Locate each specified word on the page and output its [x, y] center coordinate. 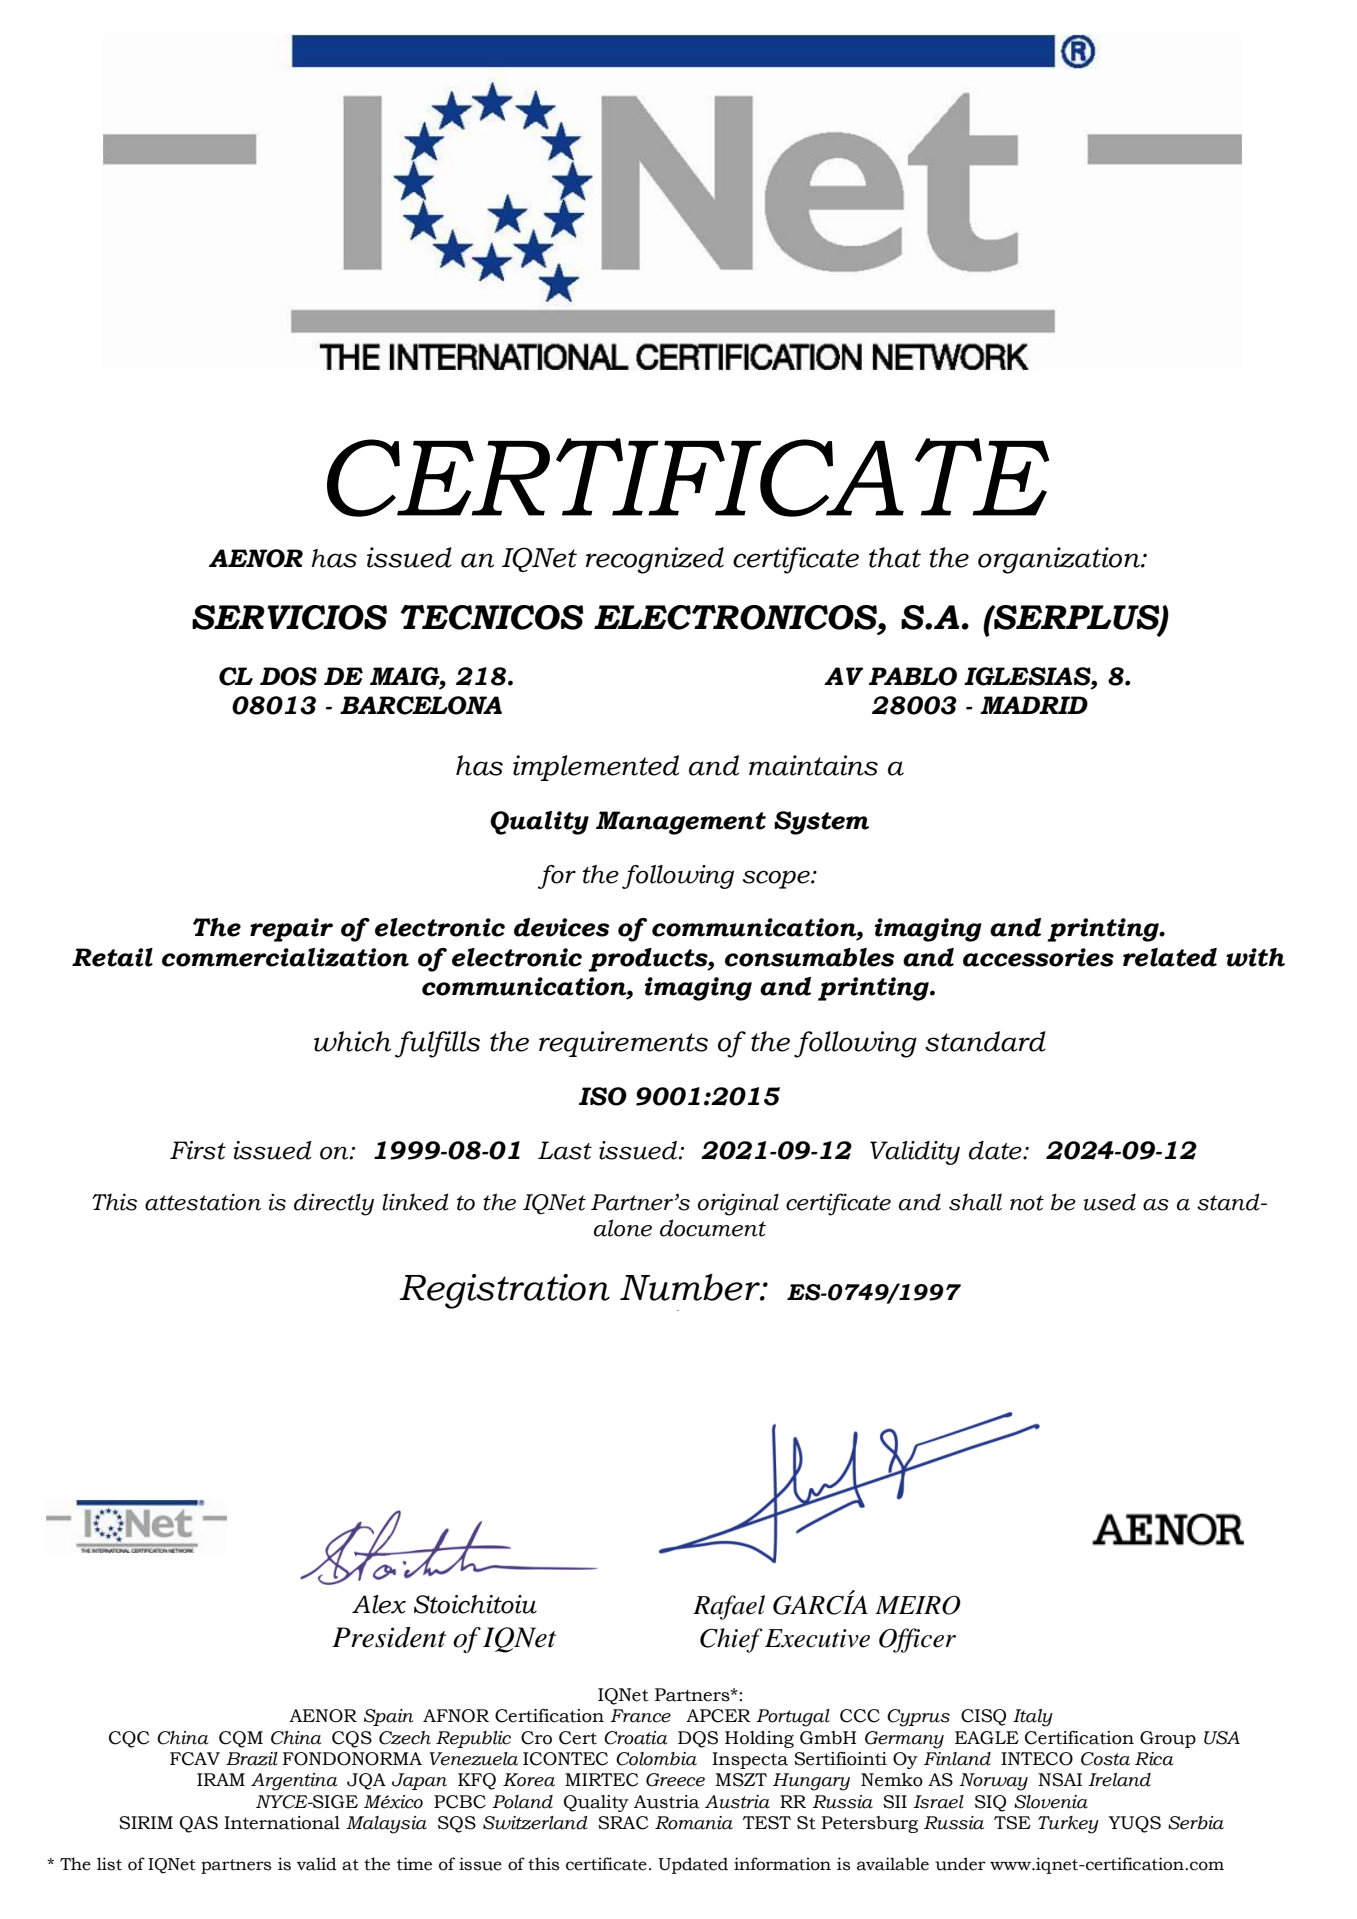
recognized [655, 560]
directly [334, 1204]
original [738, 1204]
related [1170, 957]
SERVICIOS [289, 617]
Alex [379, 1604]
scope [777, 880]
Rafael [729, 1607]
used [1110, 1202]
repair [291, 930]
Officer [917, 1640]
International [282, 1823]
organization [1060, 560]
